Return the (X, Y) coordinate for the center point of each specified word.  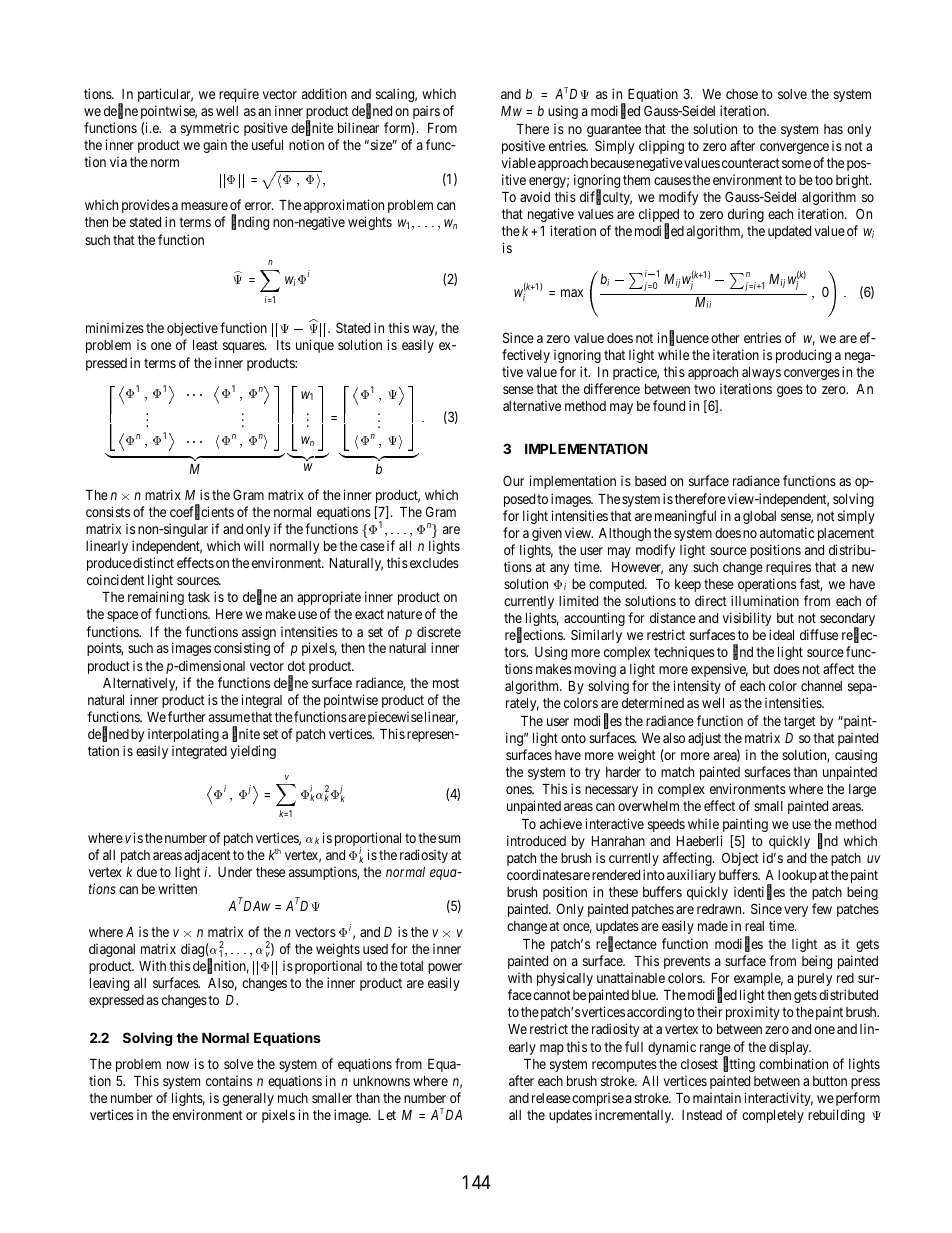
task (199, 597)
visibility (746, 619)
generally (248, 1099)
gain (215, 146)
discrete (439, 631)
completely (773, 1116)
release (551, 1098)
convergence (794, 148)
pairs (426, 112)
